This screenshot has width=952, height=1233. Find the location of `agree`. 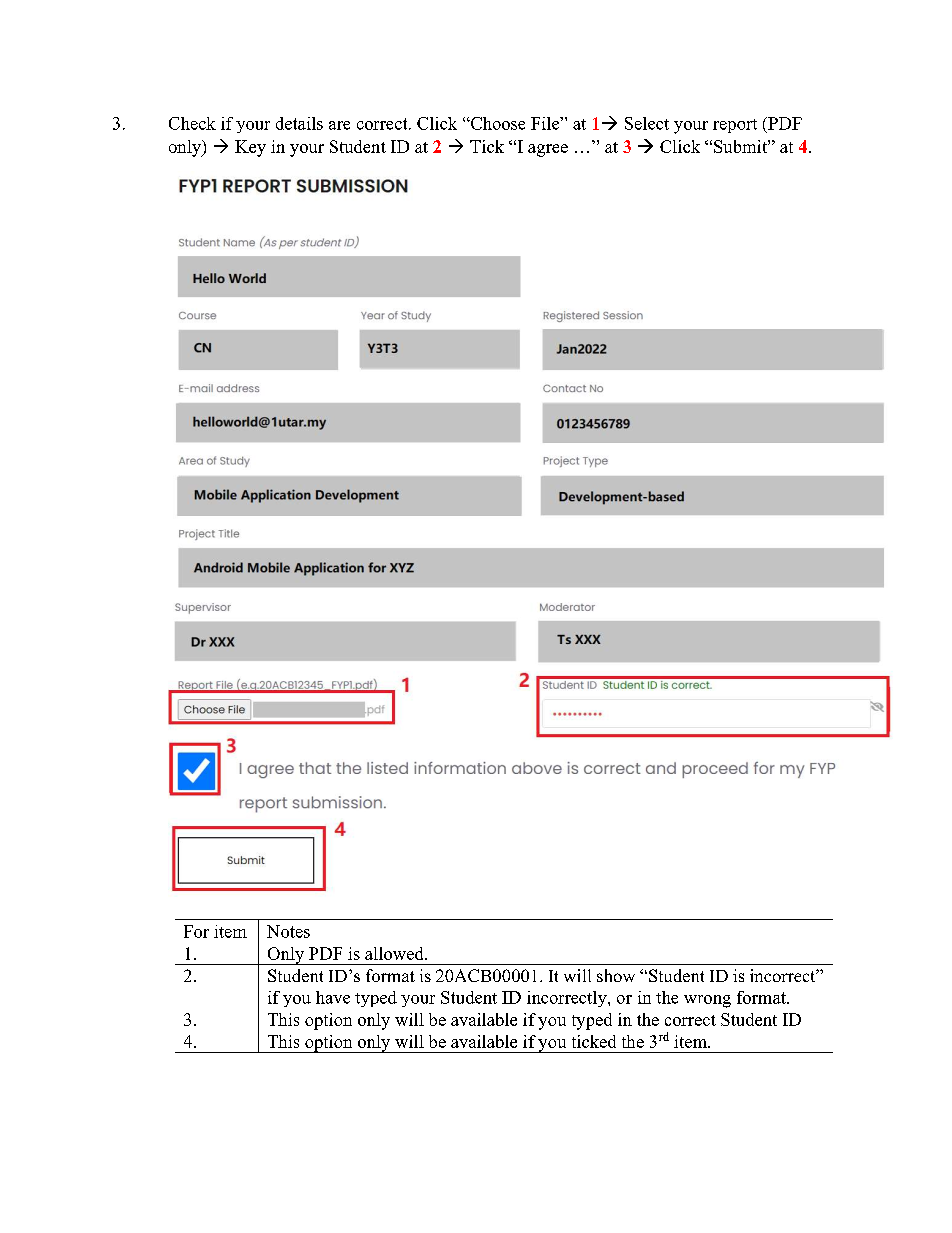

agree is located at coordinates (548, 150).
